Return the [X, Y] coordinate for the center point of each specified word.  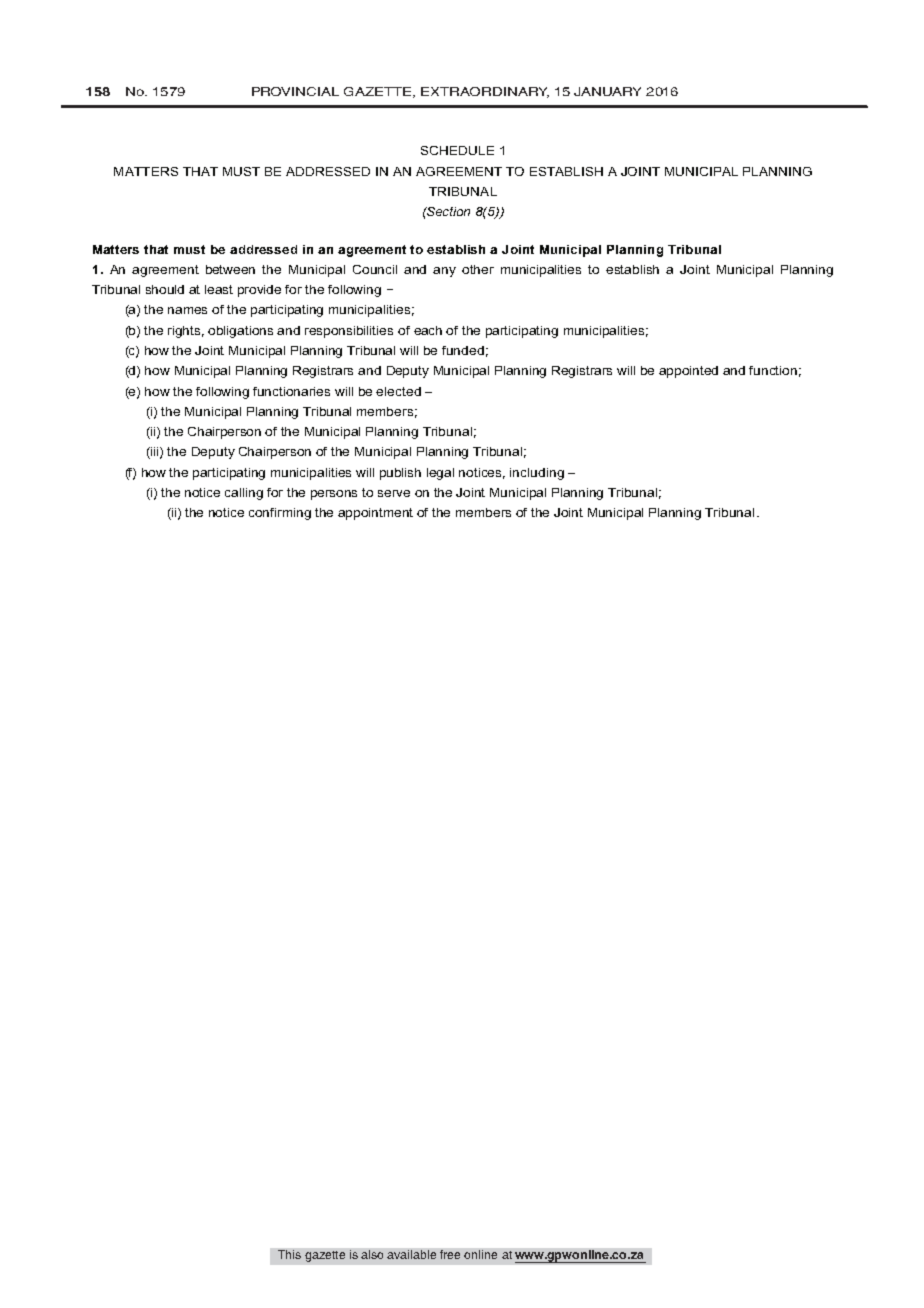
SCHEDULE [457, 150]
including [537, 474]
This [289, 1254]
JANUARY [607, 91]
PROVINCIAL [295, 91]
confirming [280, 514]
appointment [375, 514]
